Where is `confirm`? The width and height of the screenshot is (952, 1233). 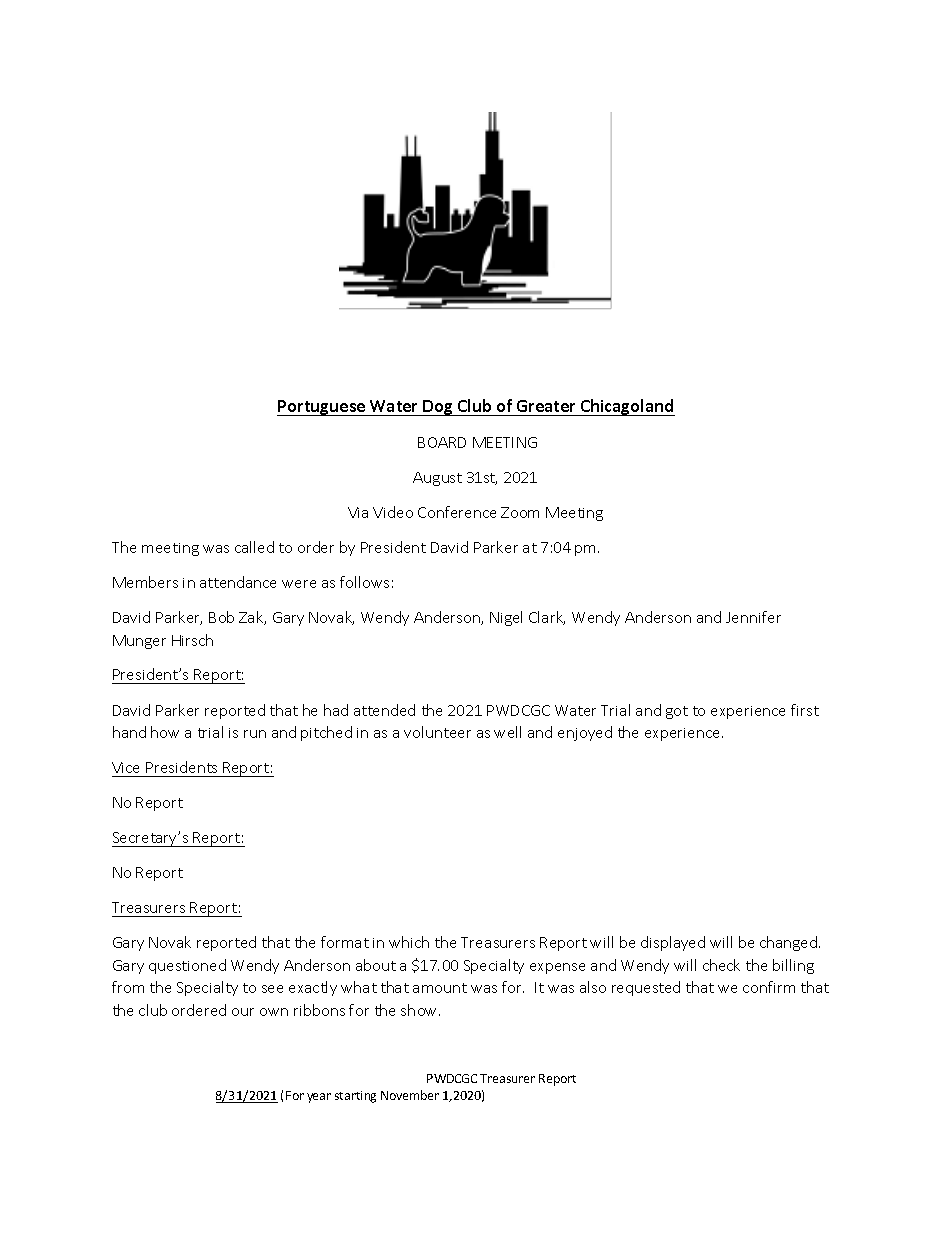
confirm is located at coordinates (769, 987).
